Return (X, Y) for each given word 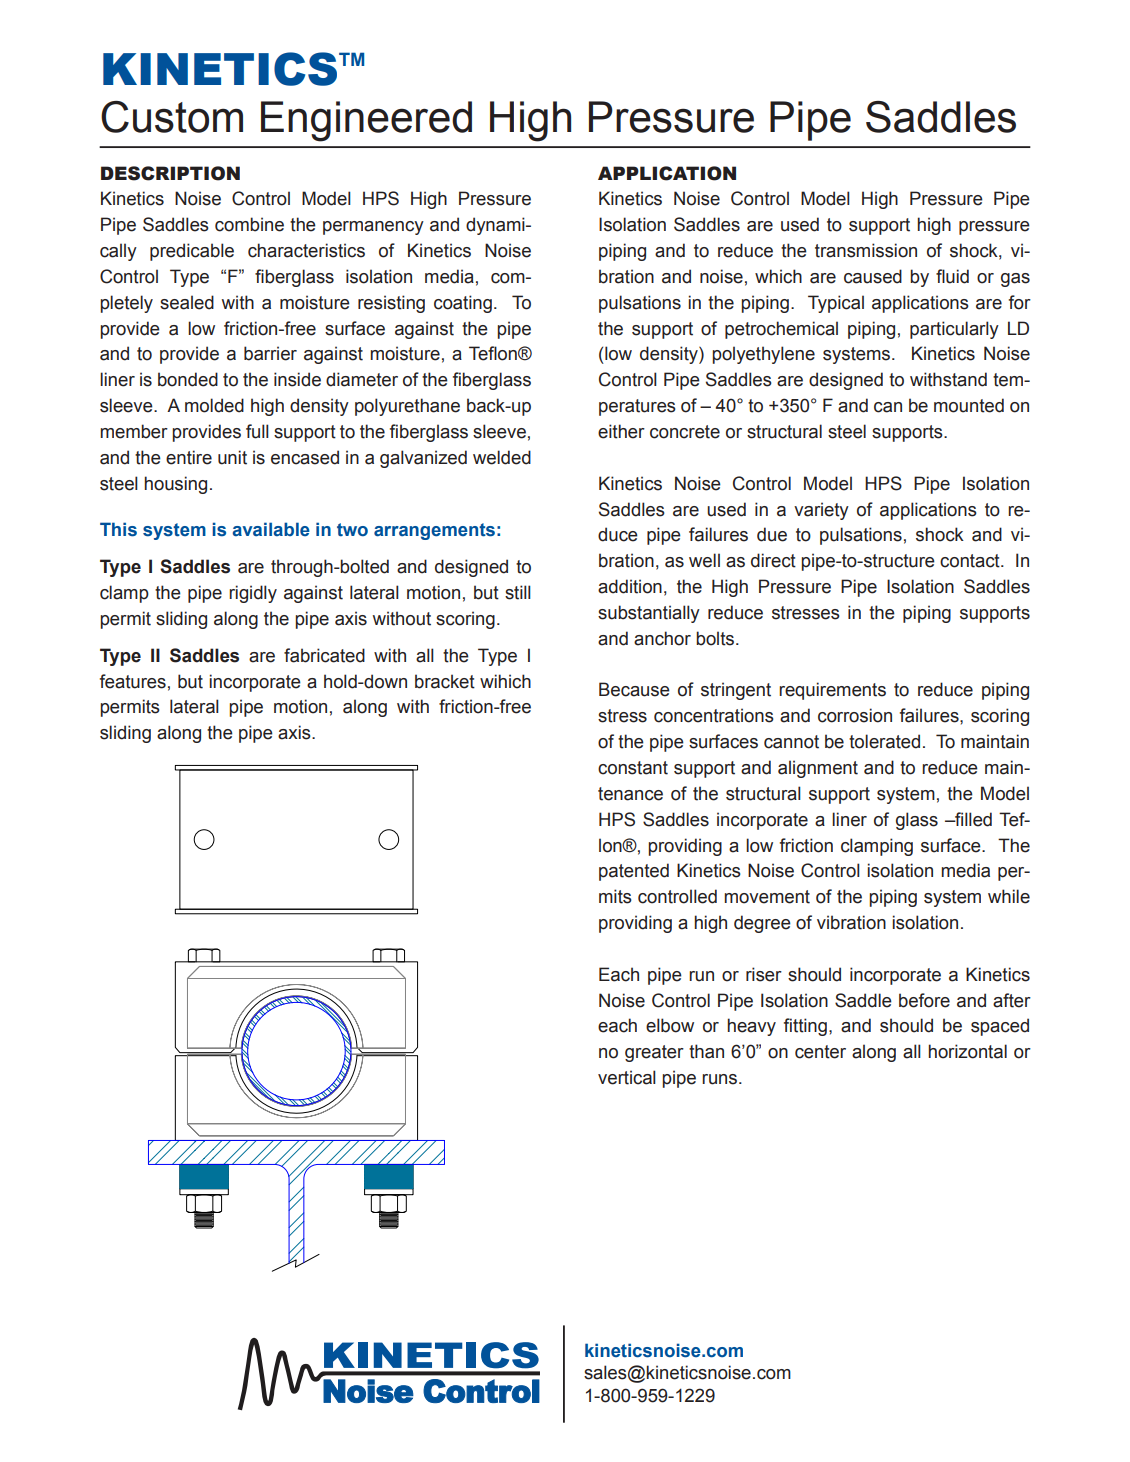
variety (821, 511)
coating (463, 304)
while (1009, 896)
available (271, 529)
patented (634, 872)
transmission (866, 250)
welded (502, 457)
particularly (954, 330)
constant (633, 768)
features (133, 681)
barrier (270, 353)
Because (634, 689)
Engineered (366, 121)
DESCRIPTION (170, 173)
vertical (627, 1077)
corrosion (855, 715)
